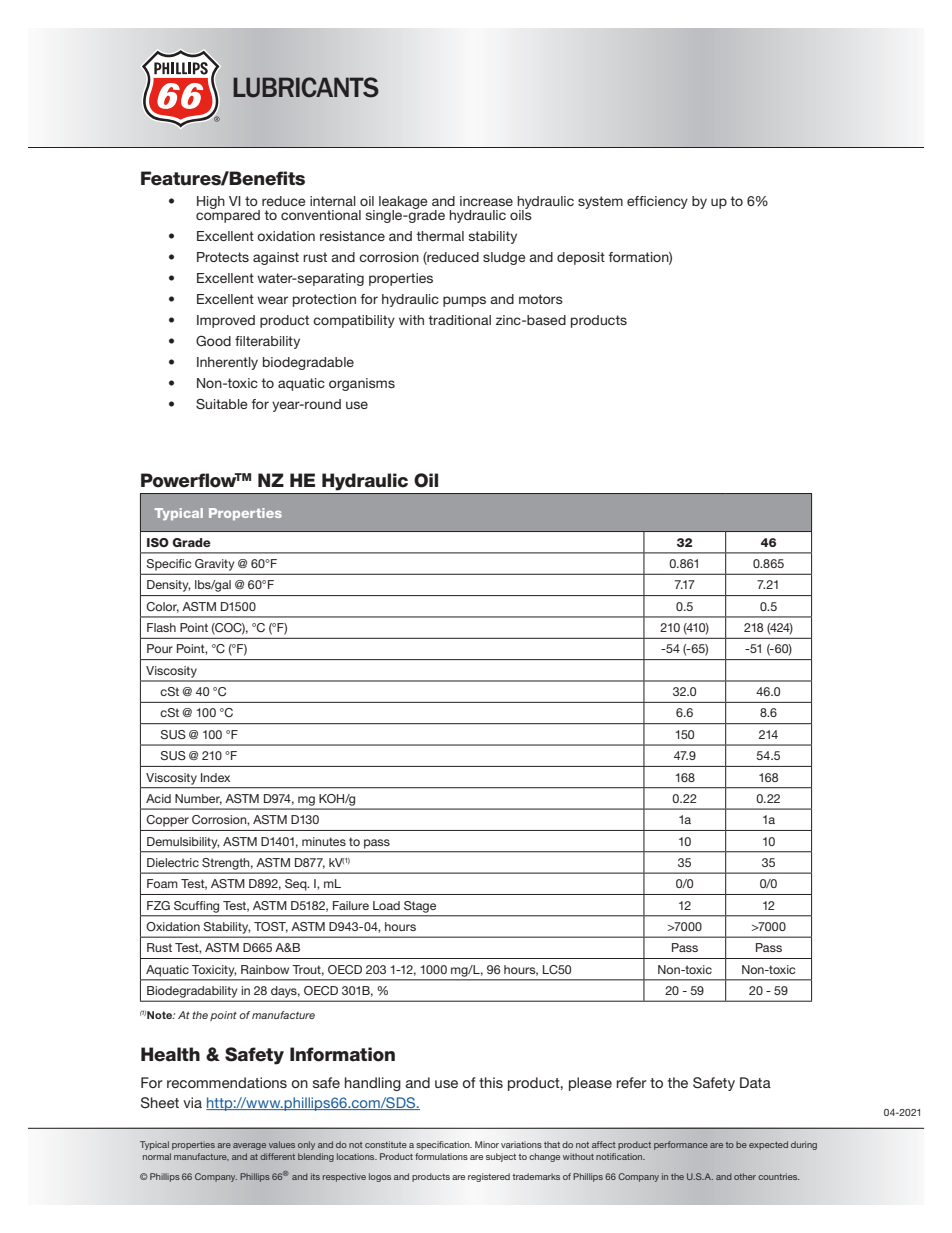  I want to click on organisms, so click(362, 384).
